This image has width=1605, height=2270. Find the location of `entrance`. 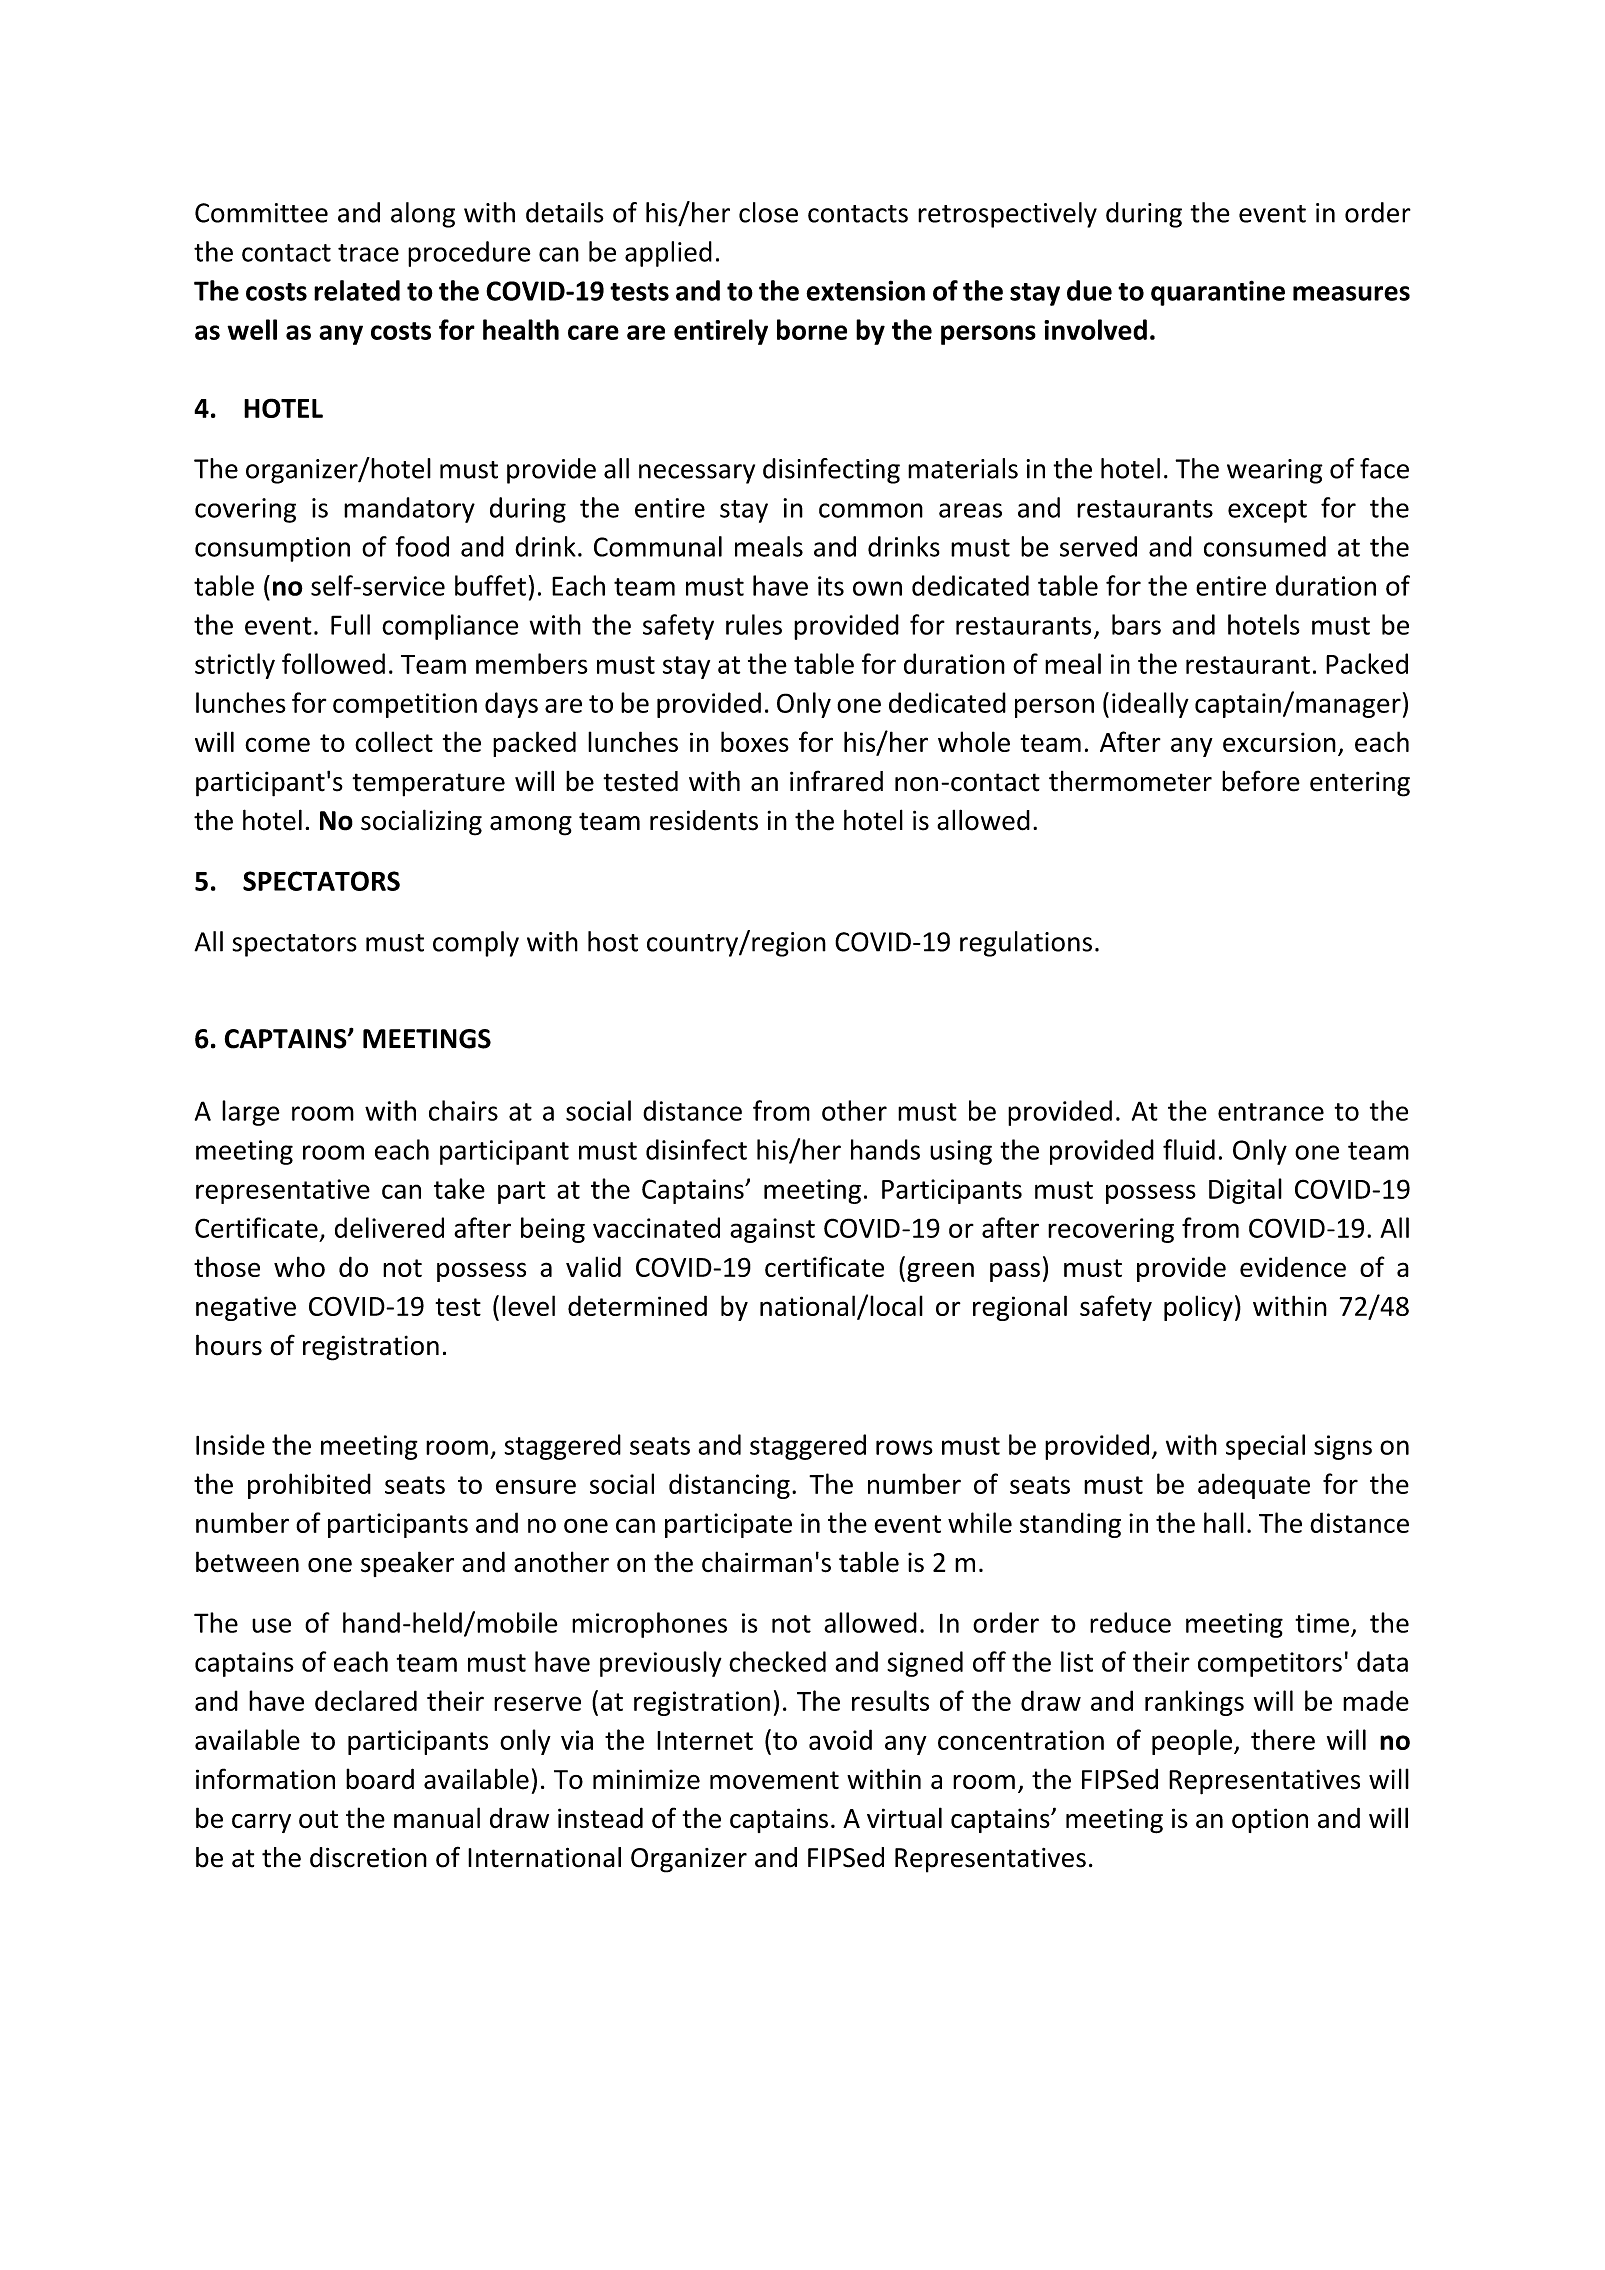

entrance is located at coordinates (1271, 1112).
